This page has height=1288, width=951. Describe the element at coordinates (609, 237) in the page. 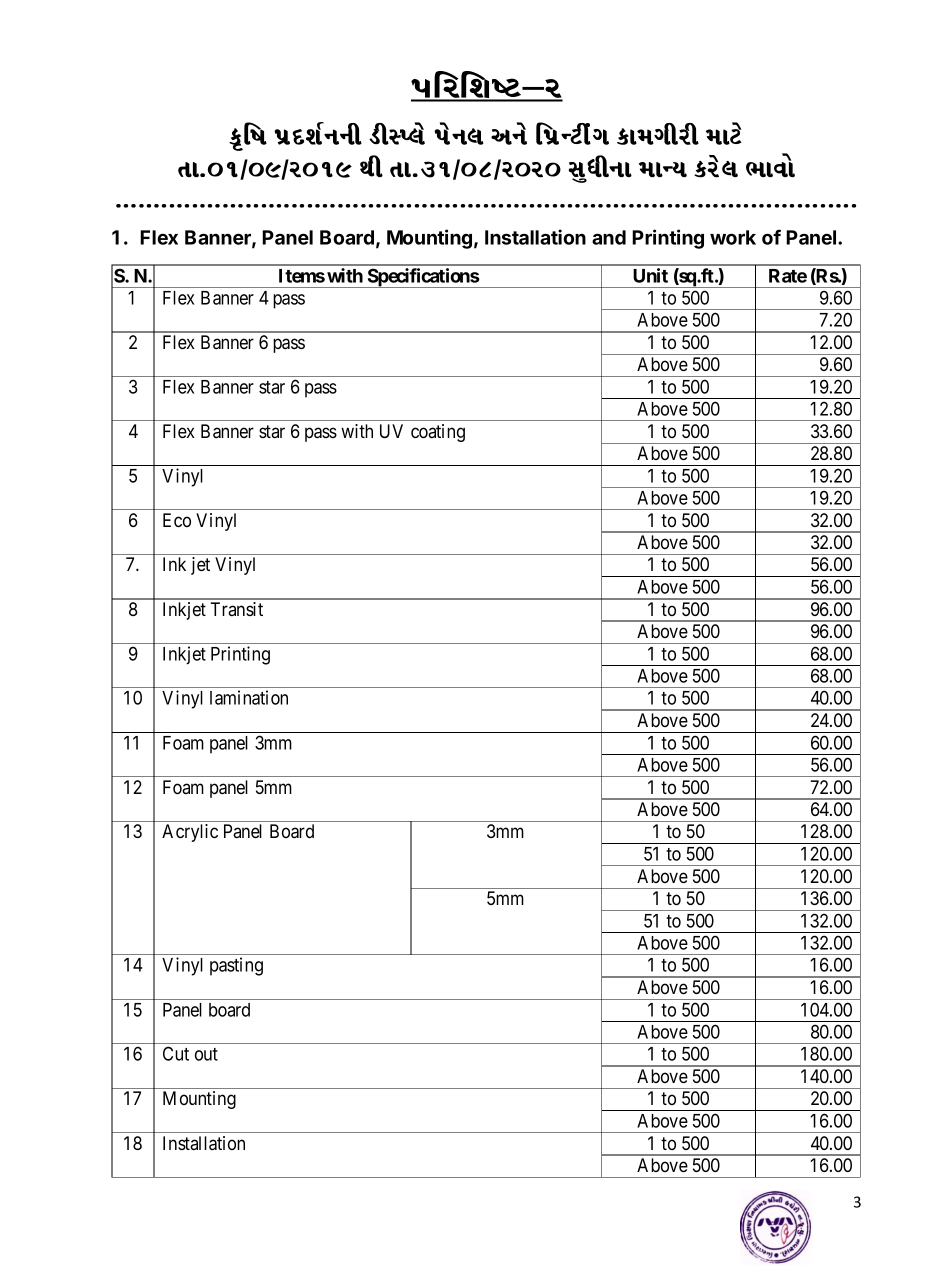

I see `and` at that location.
